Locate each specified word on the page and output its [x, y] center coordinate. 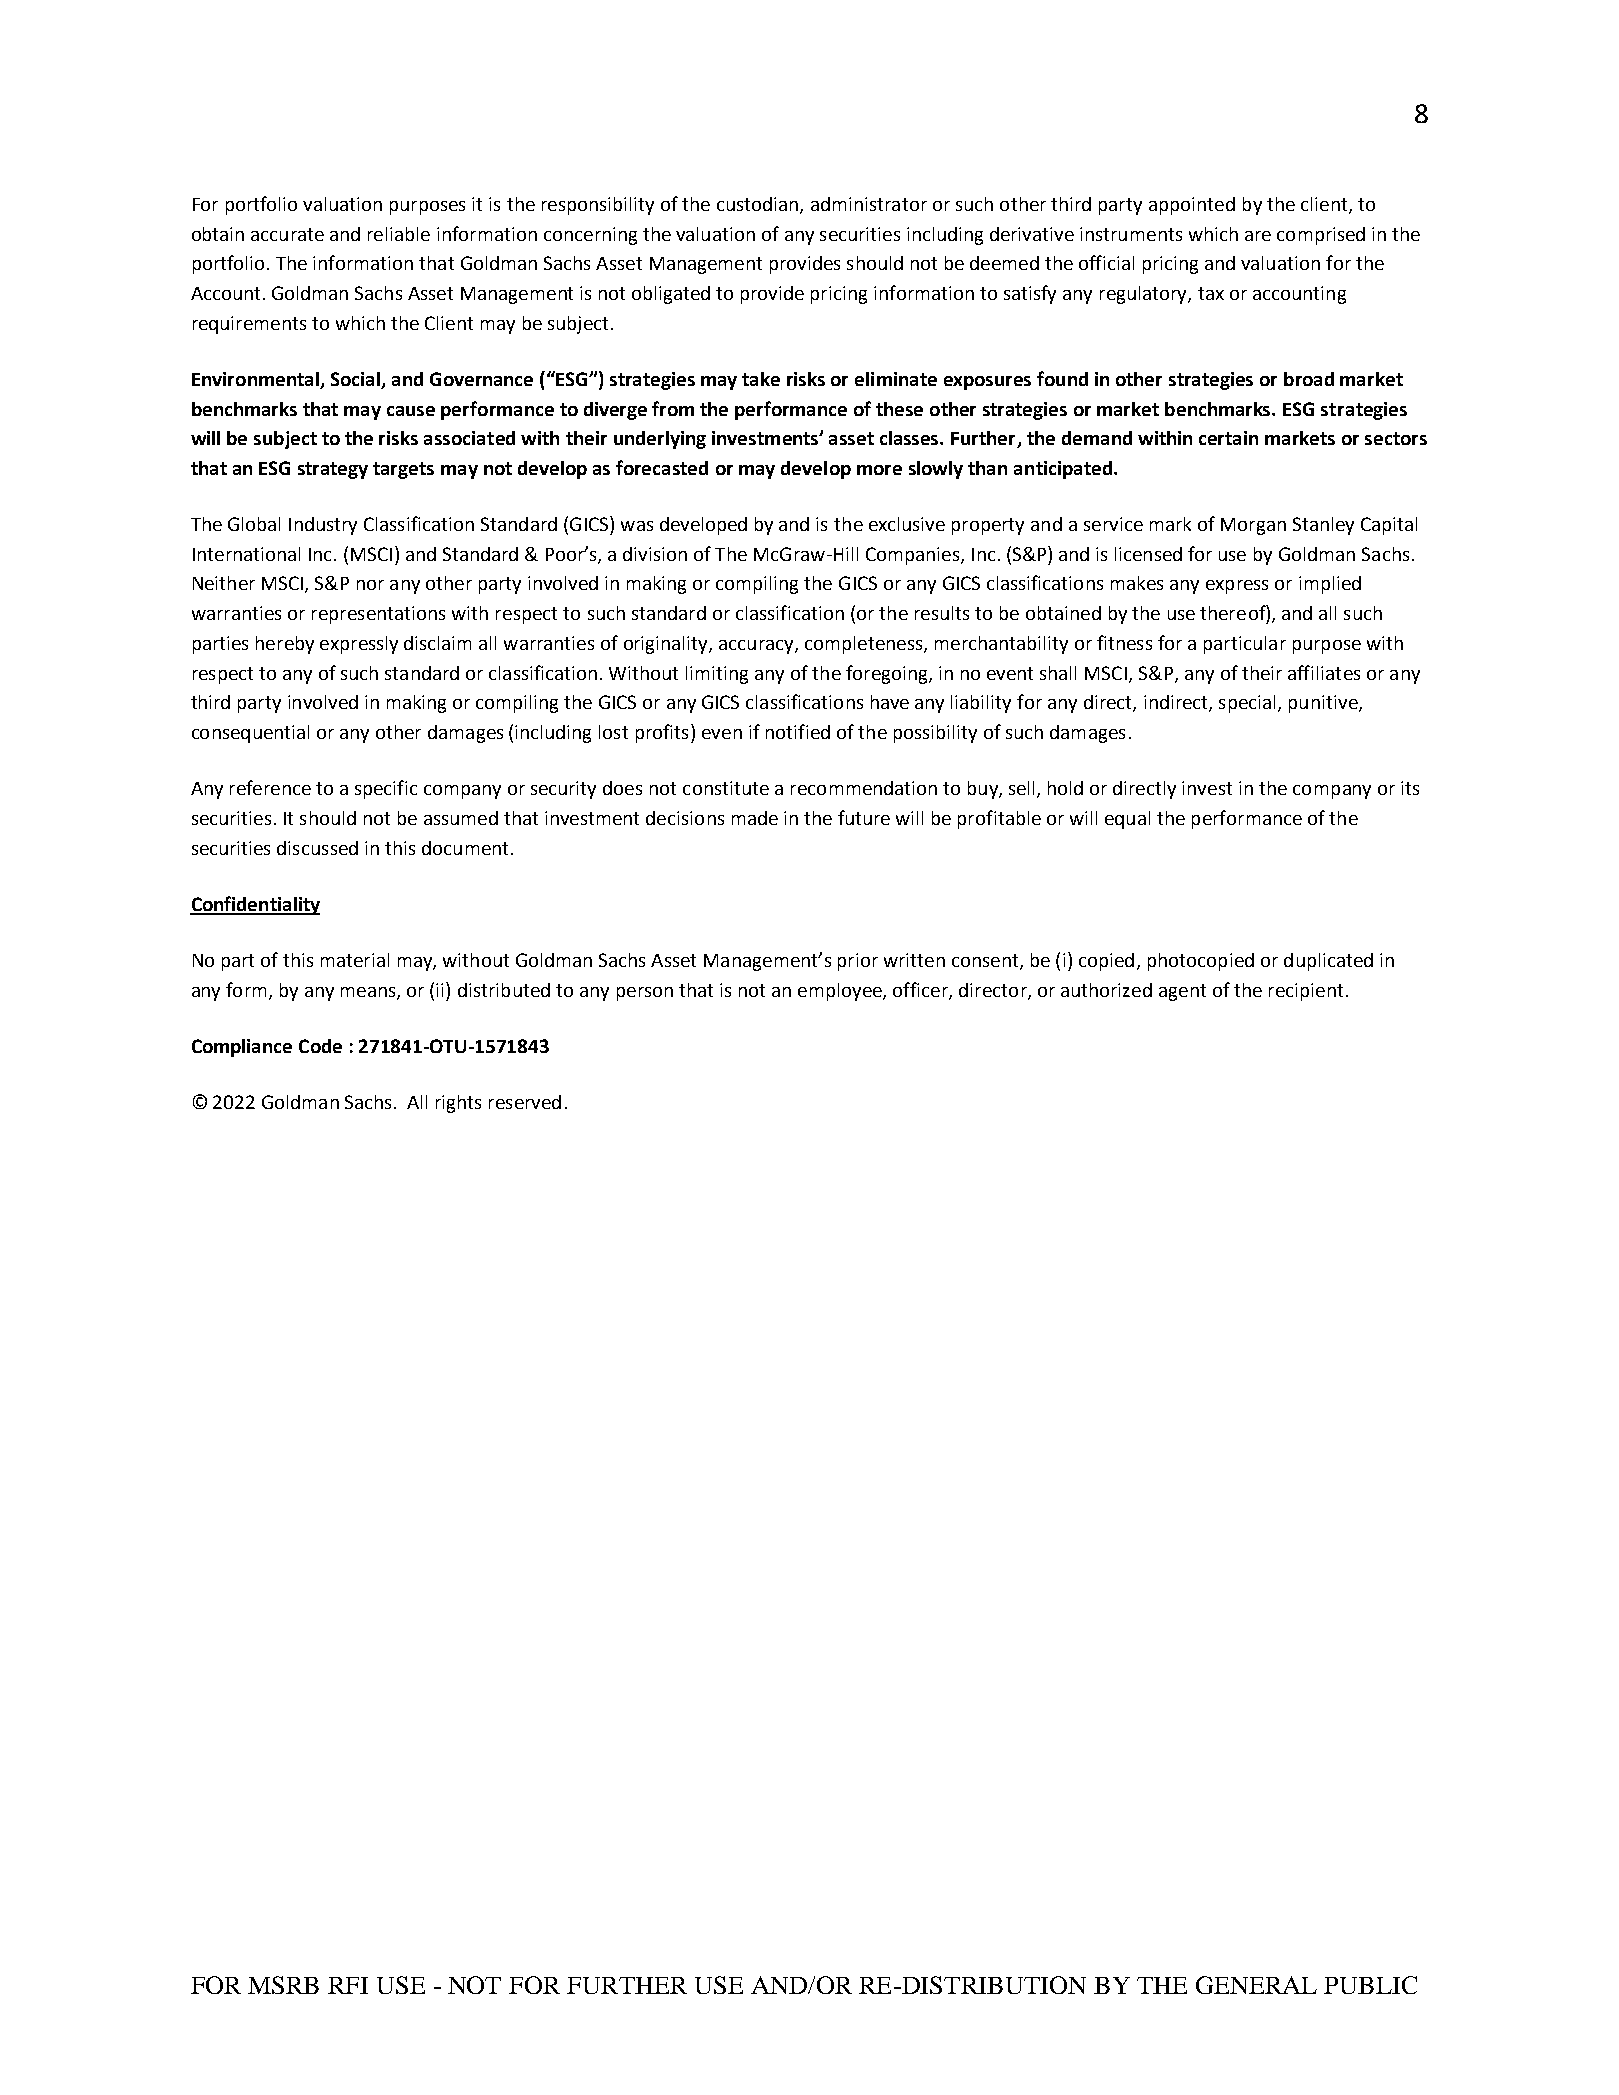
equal [1127, 820]
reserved [525, 1102]
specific [386, 789]
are [1258, 236]
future [864, 817]
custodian [757, 204]
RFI [348, 1985]
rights [458, 1104]
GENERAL [1256, 1985]
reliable [399, 234]
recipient [1306, 992]
